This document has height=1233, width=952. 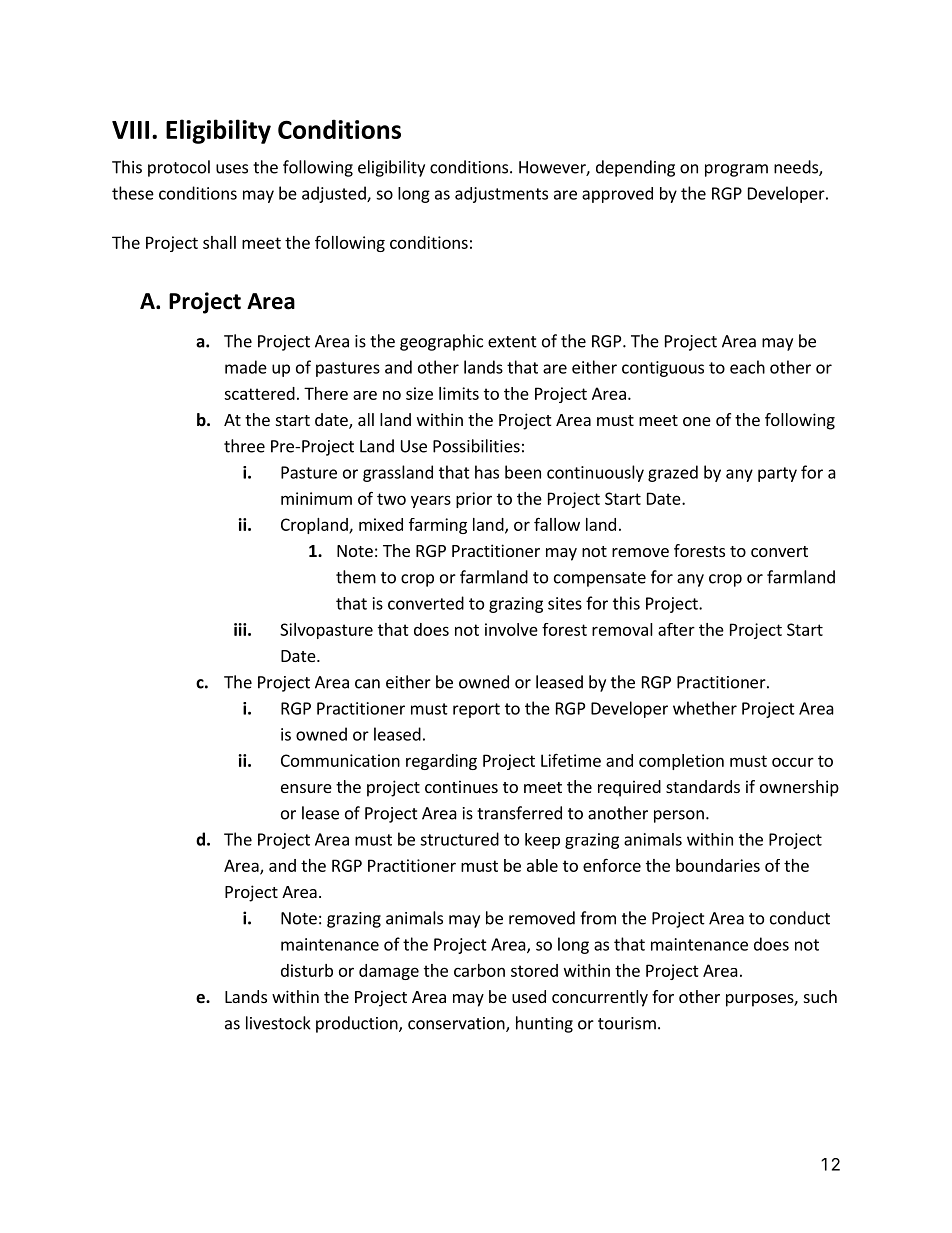 What do you see at coordinates (705, 708) in the document?
I see `whether` at bounding box center [705, 708].
